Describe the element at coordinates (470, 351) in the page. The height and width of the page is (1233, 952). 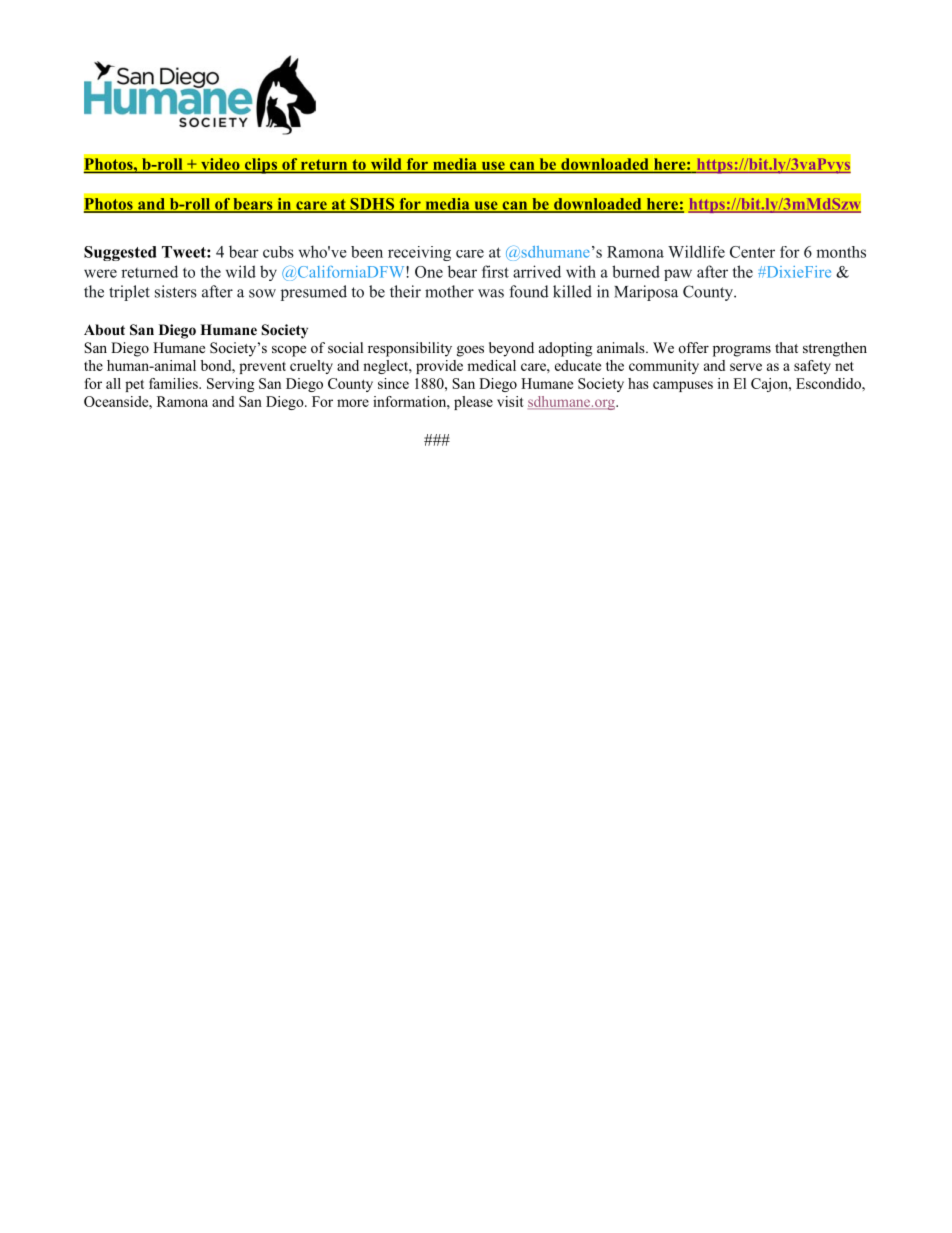
I see `goes` at that location.
